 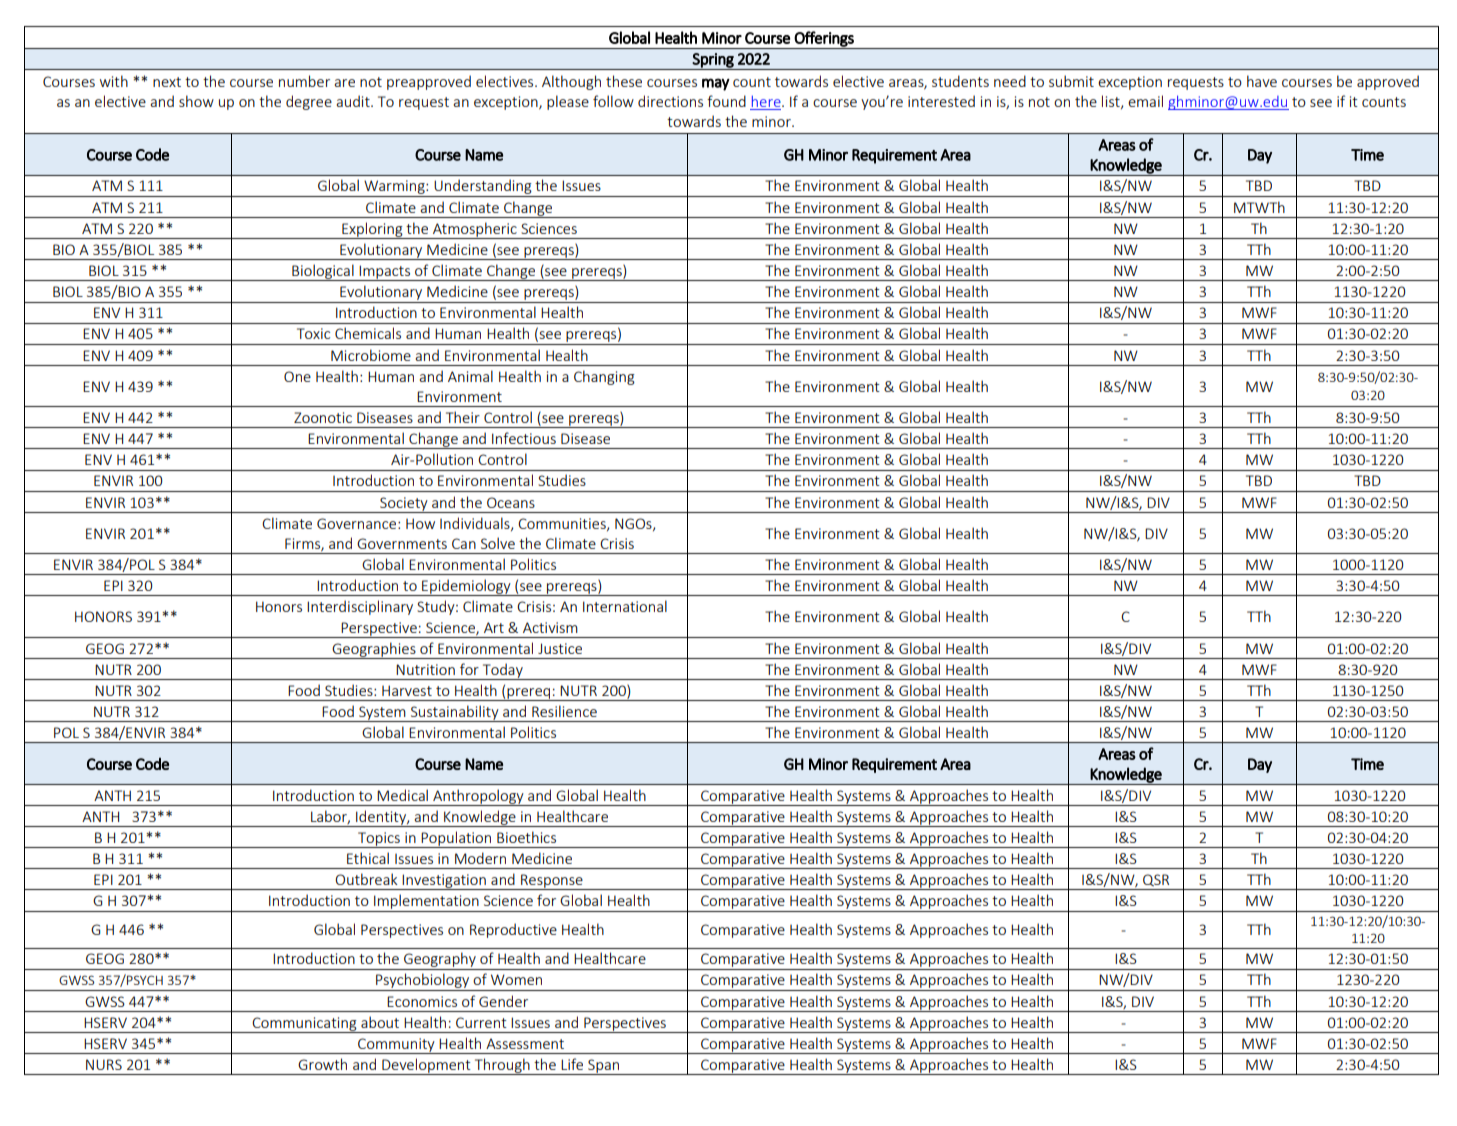 I want to click on Medical, so click(x=402, y=795).
